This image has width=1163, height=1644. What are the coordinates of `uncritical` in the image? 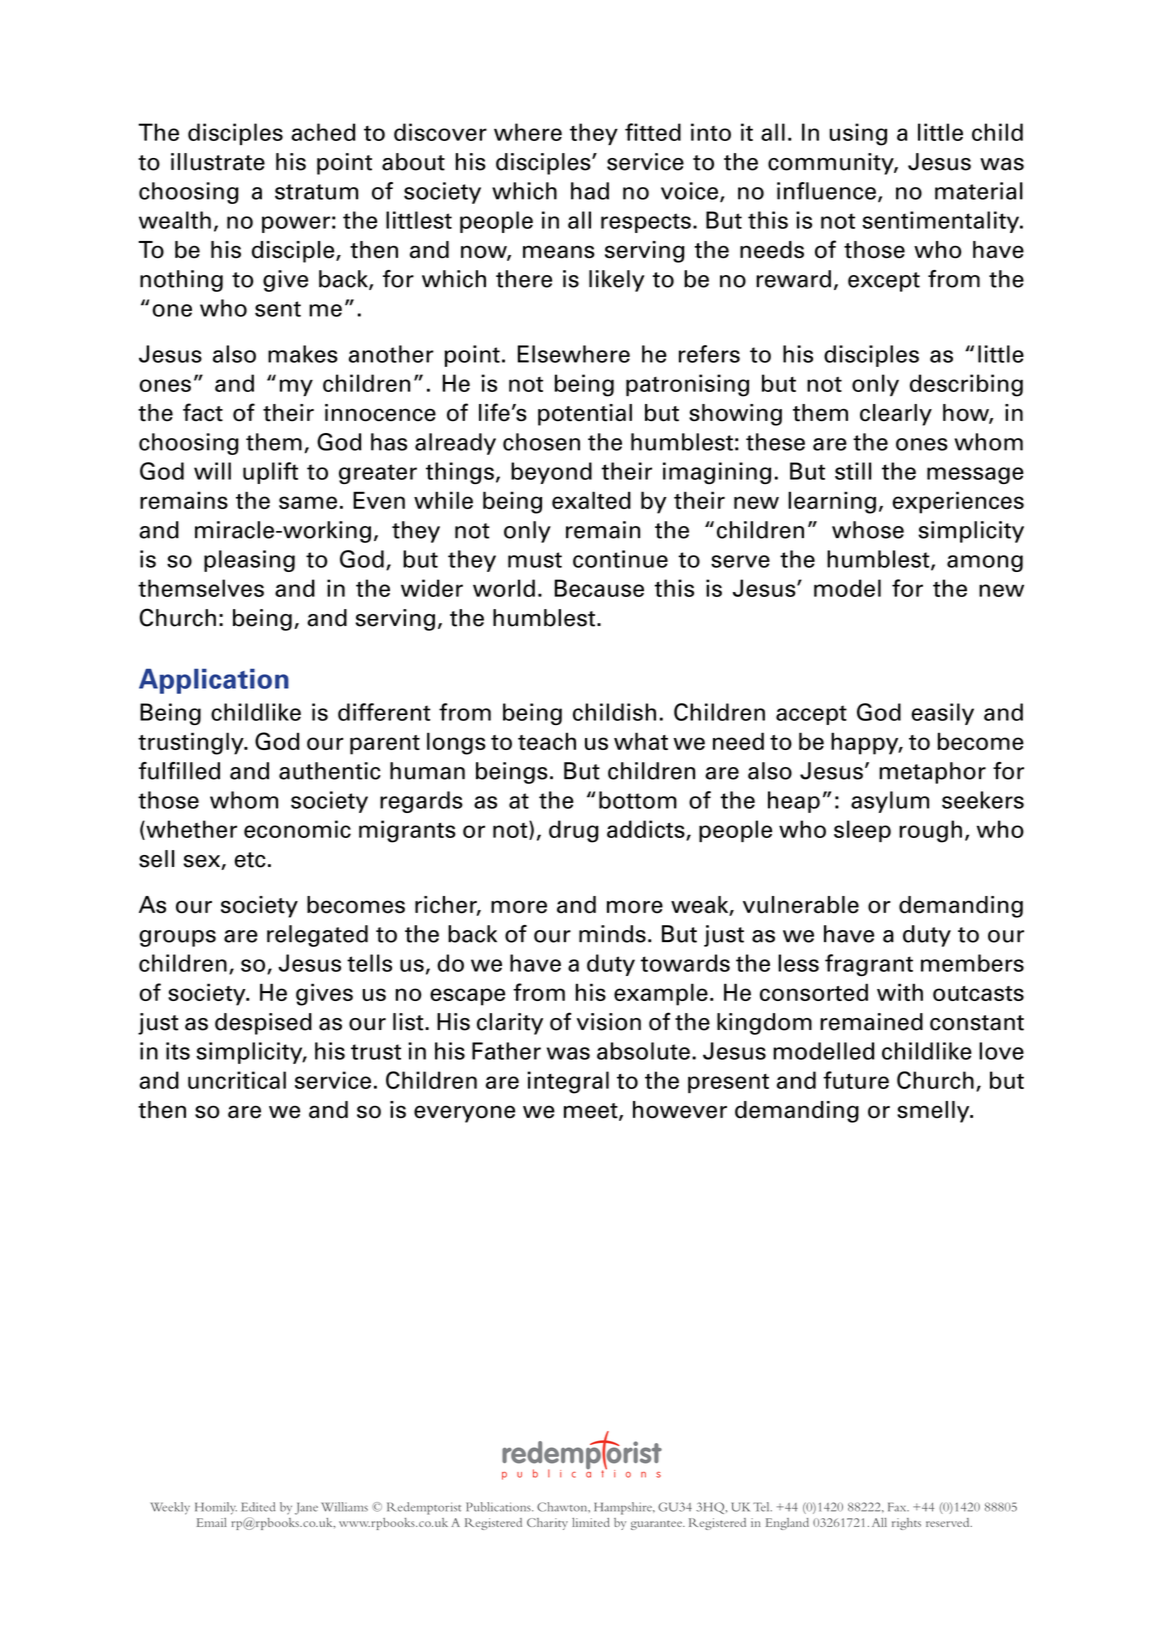 It's located at (237, 1080).
